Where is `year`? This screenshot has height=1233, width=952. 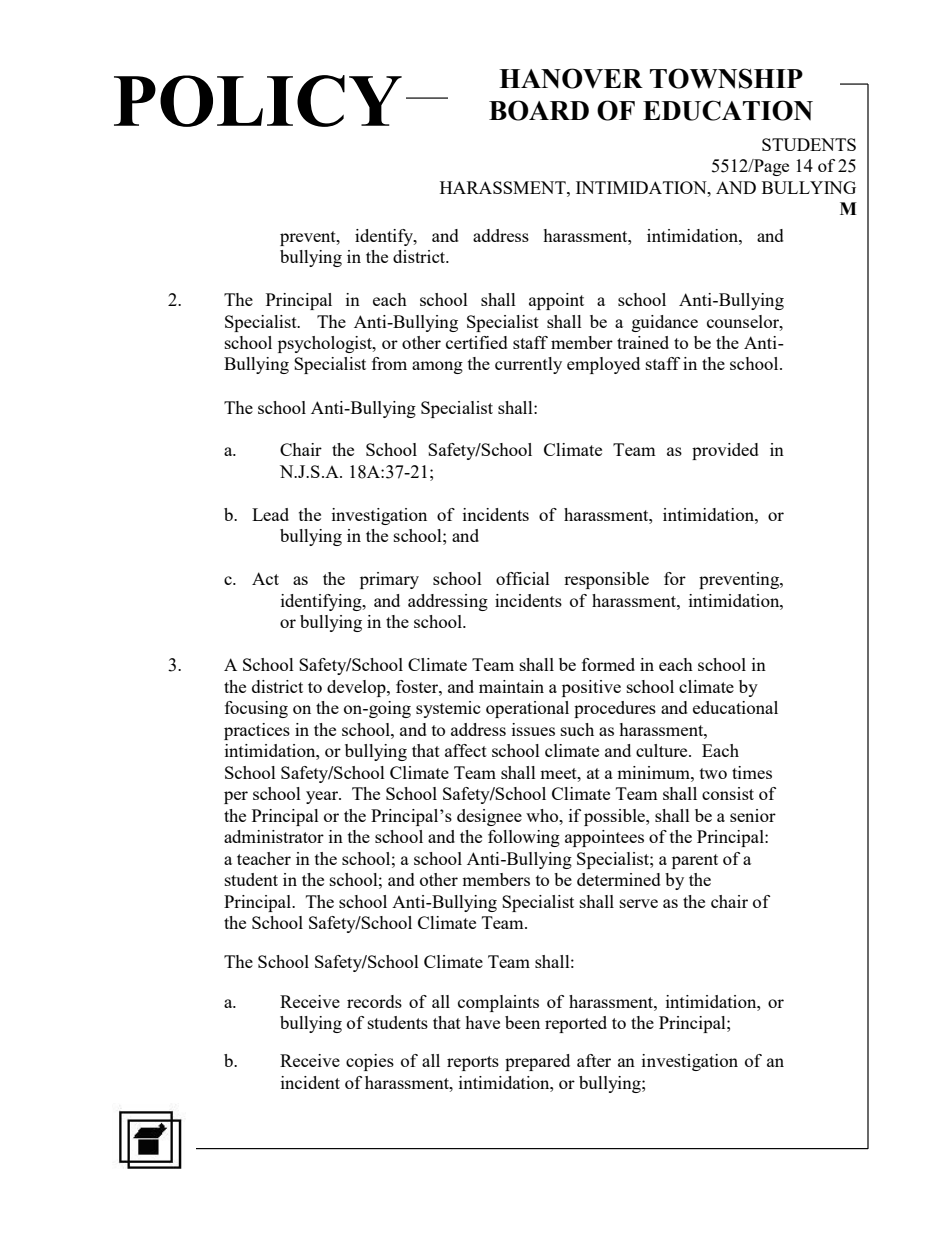 year is located at coordinates (323, 797).
